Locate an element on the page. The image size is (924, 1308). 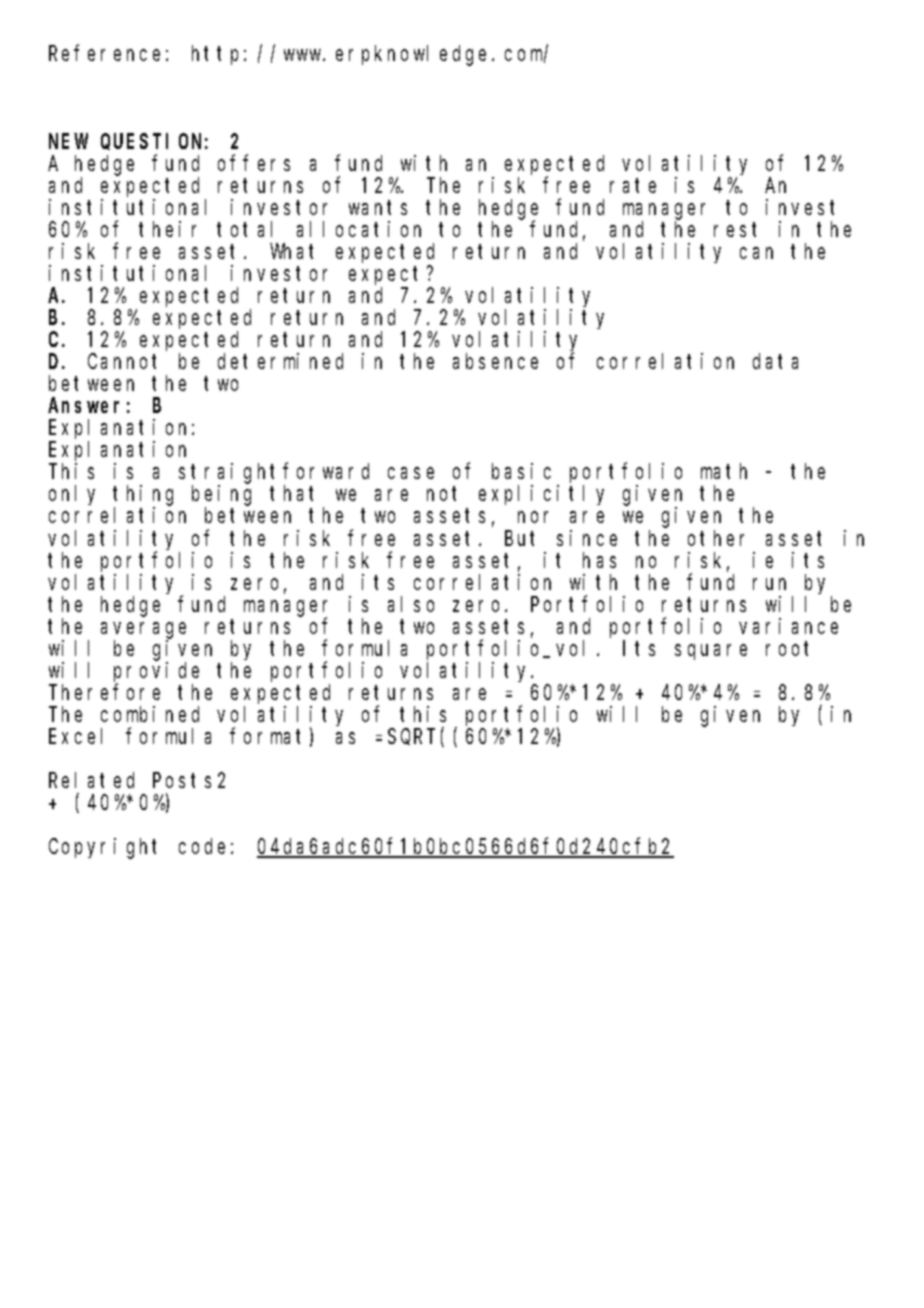
rate is located at coordinates (633, 186).
